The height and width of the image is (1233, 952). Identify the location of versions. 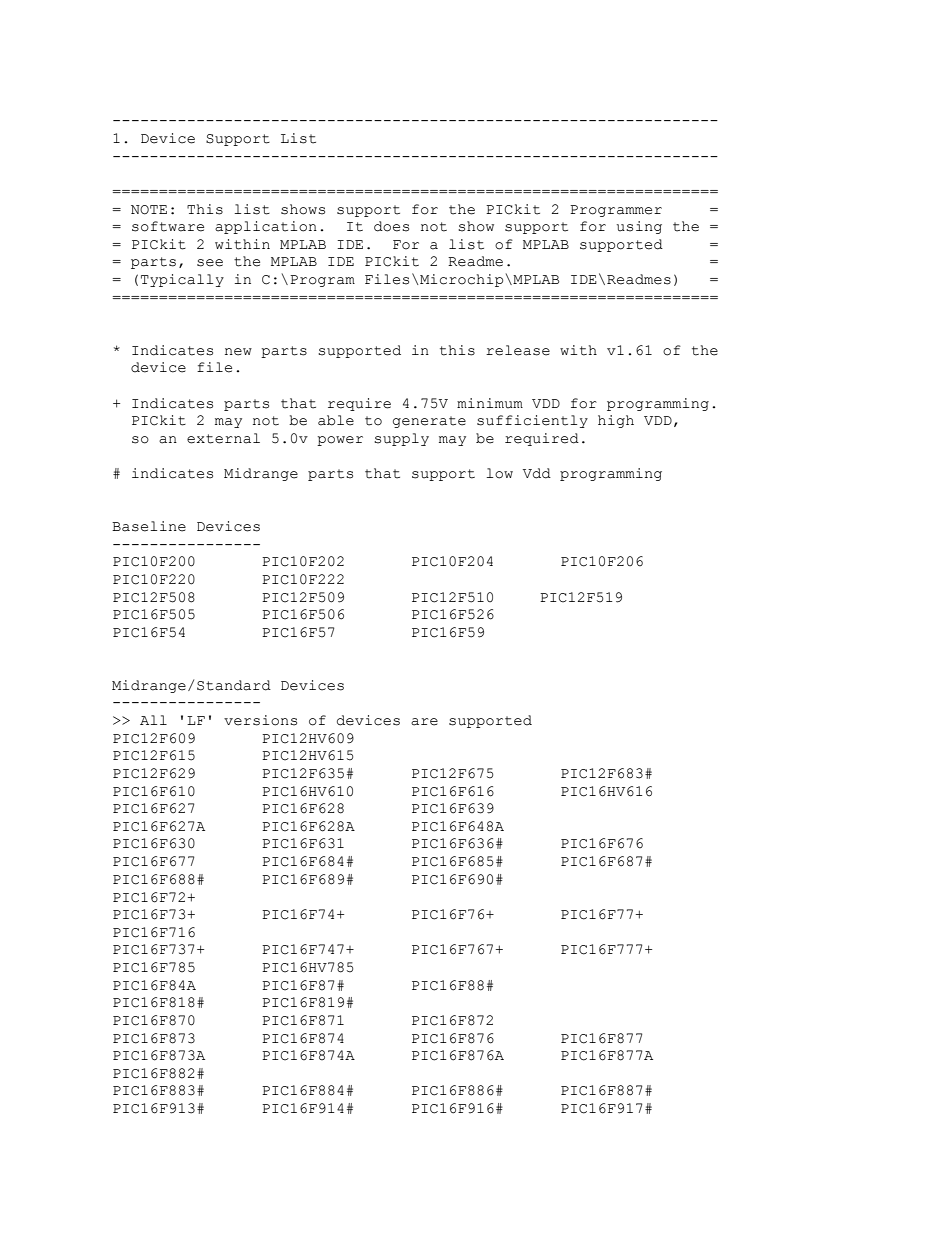
(260, 720).
